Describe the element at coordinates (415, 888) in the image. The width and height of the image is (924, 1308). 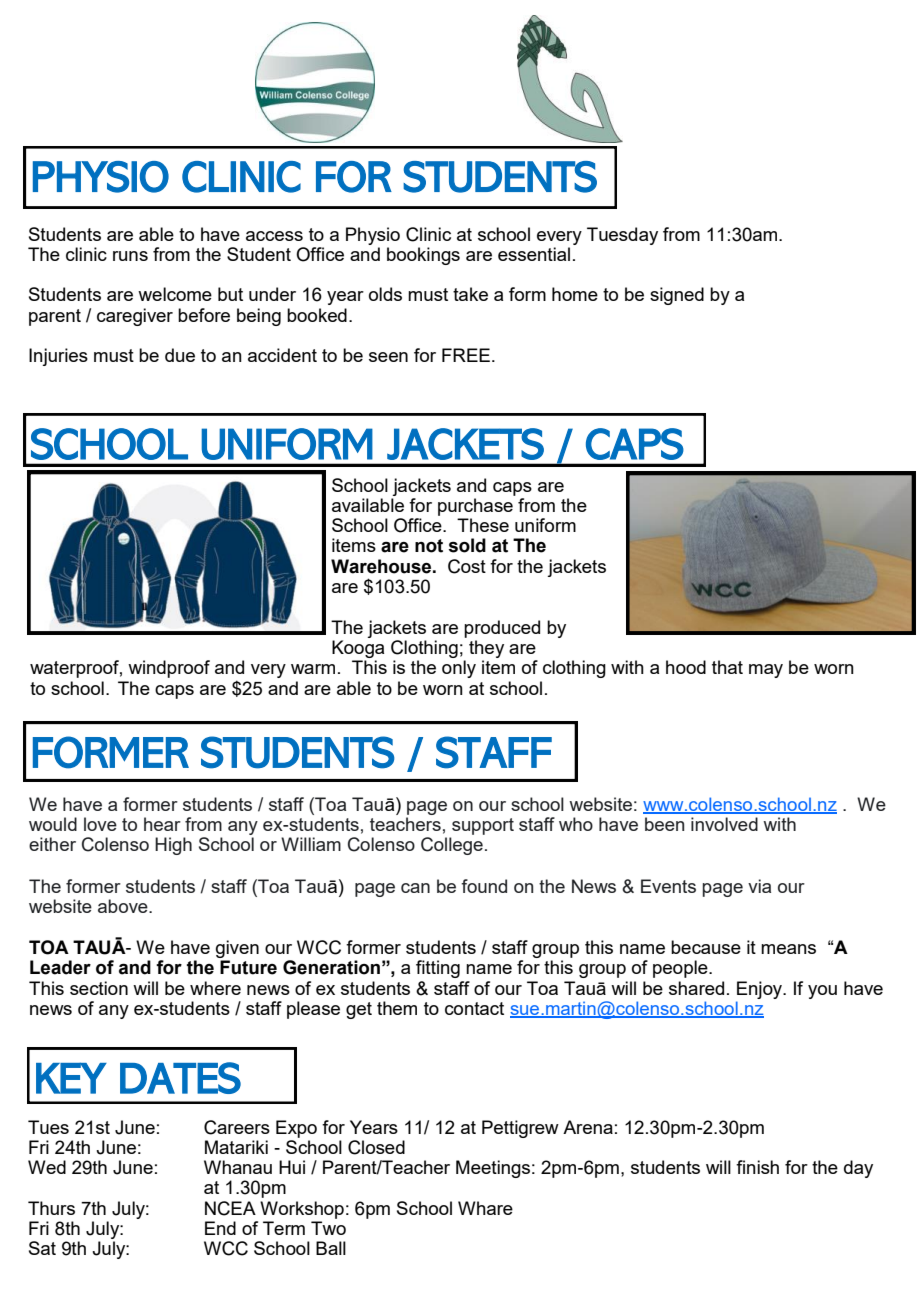
I see `can` at that location.
